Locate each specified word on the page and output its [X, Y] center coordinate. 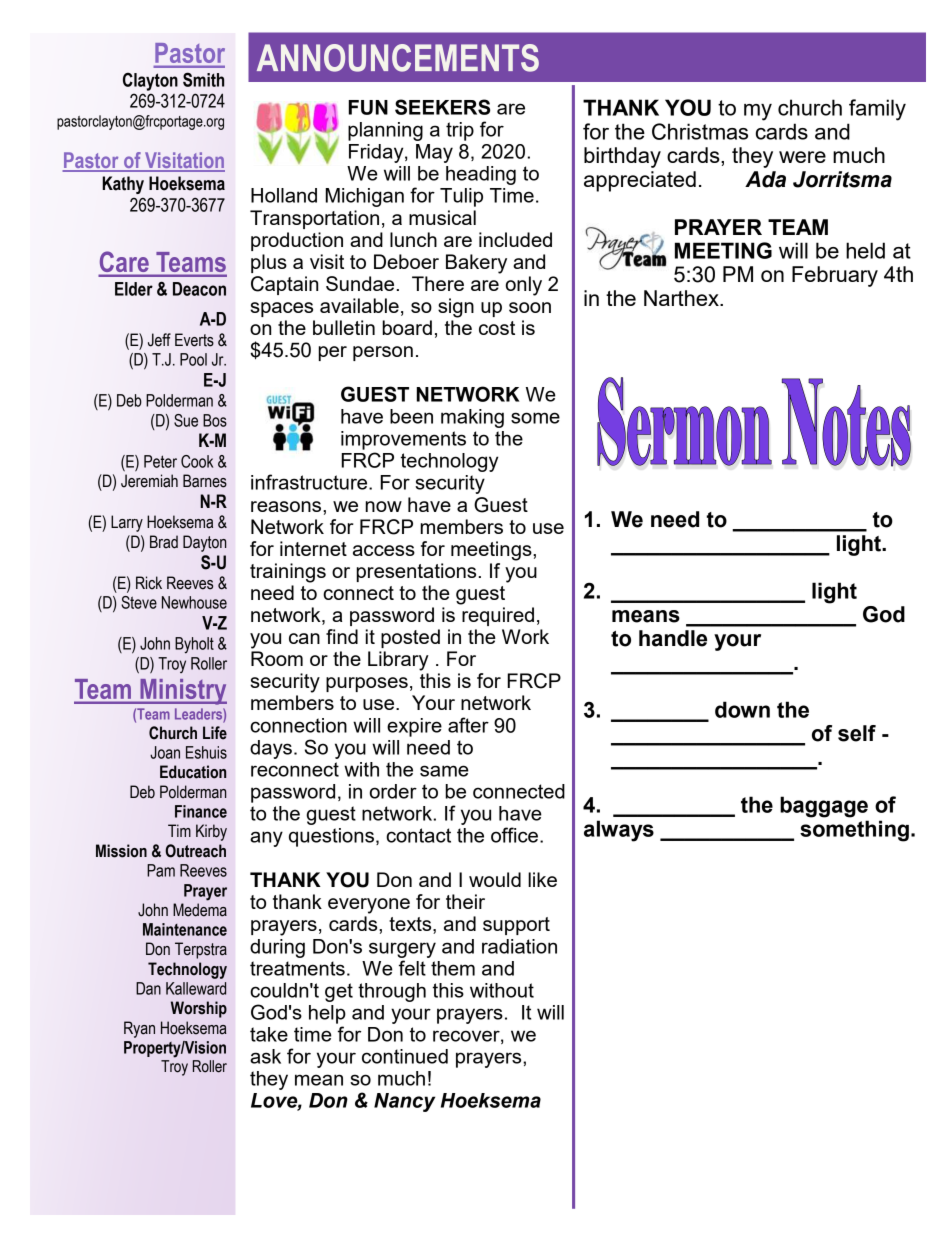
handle [673, 638]
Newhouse [194, 602]
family [877, 110]
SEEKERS [442, 107]
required [498, 616]
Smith [203, 79]
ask [265, 1056]
